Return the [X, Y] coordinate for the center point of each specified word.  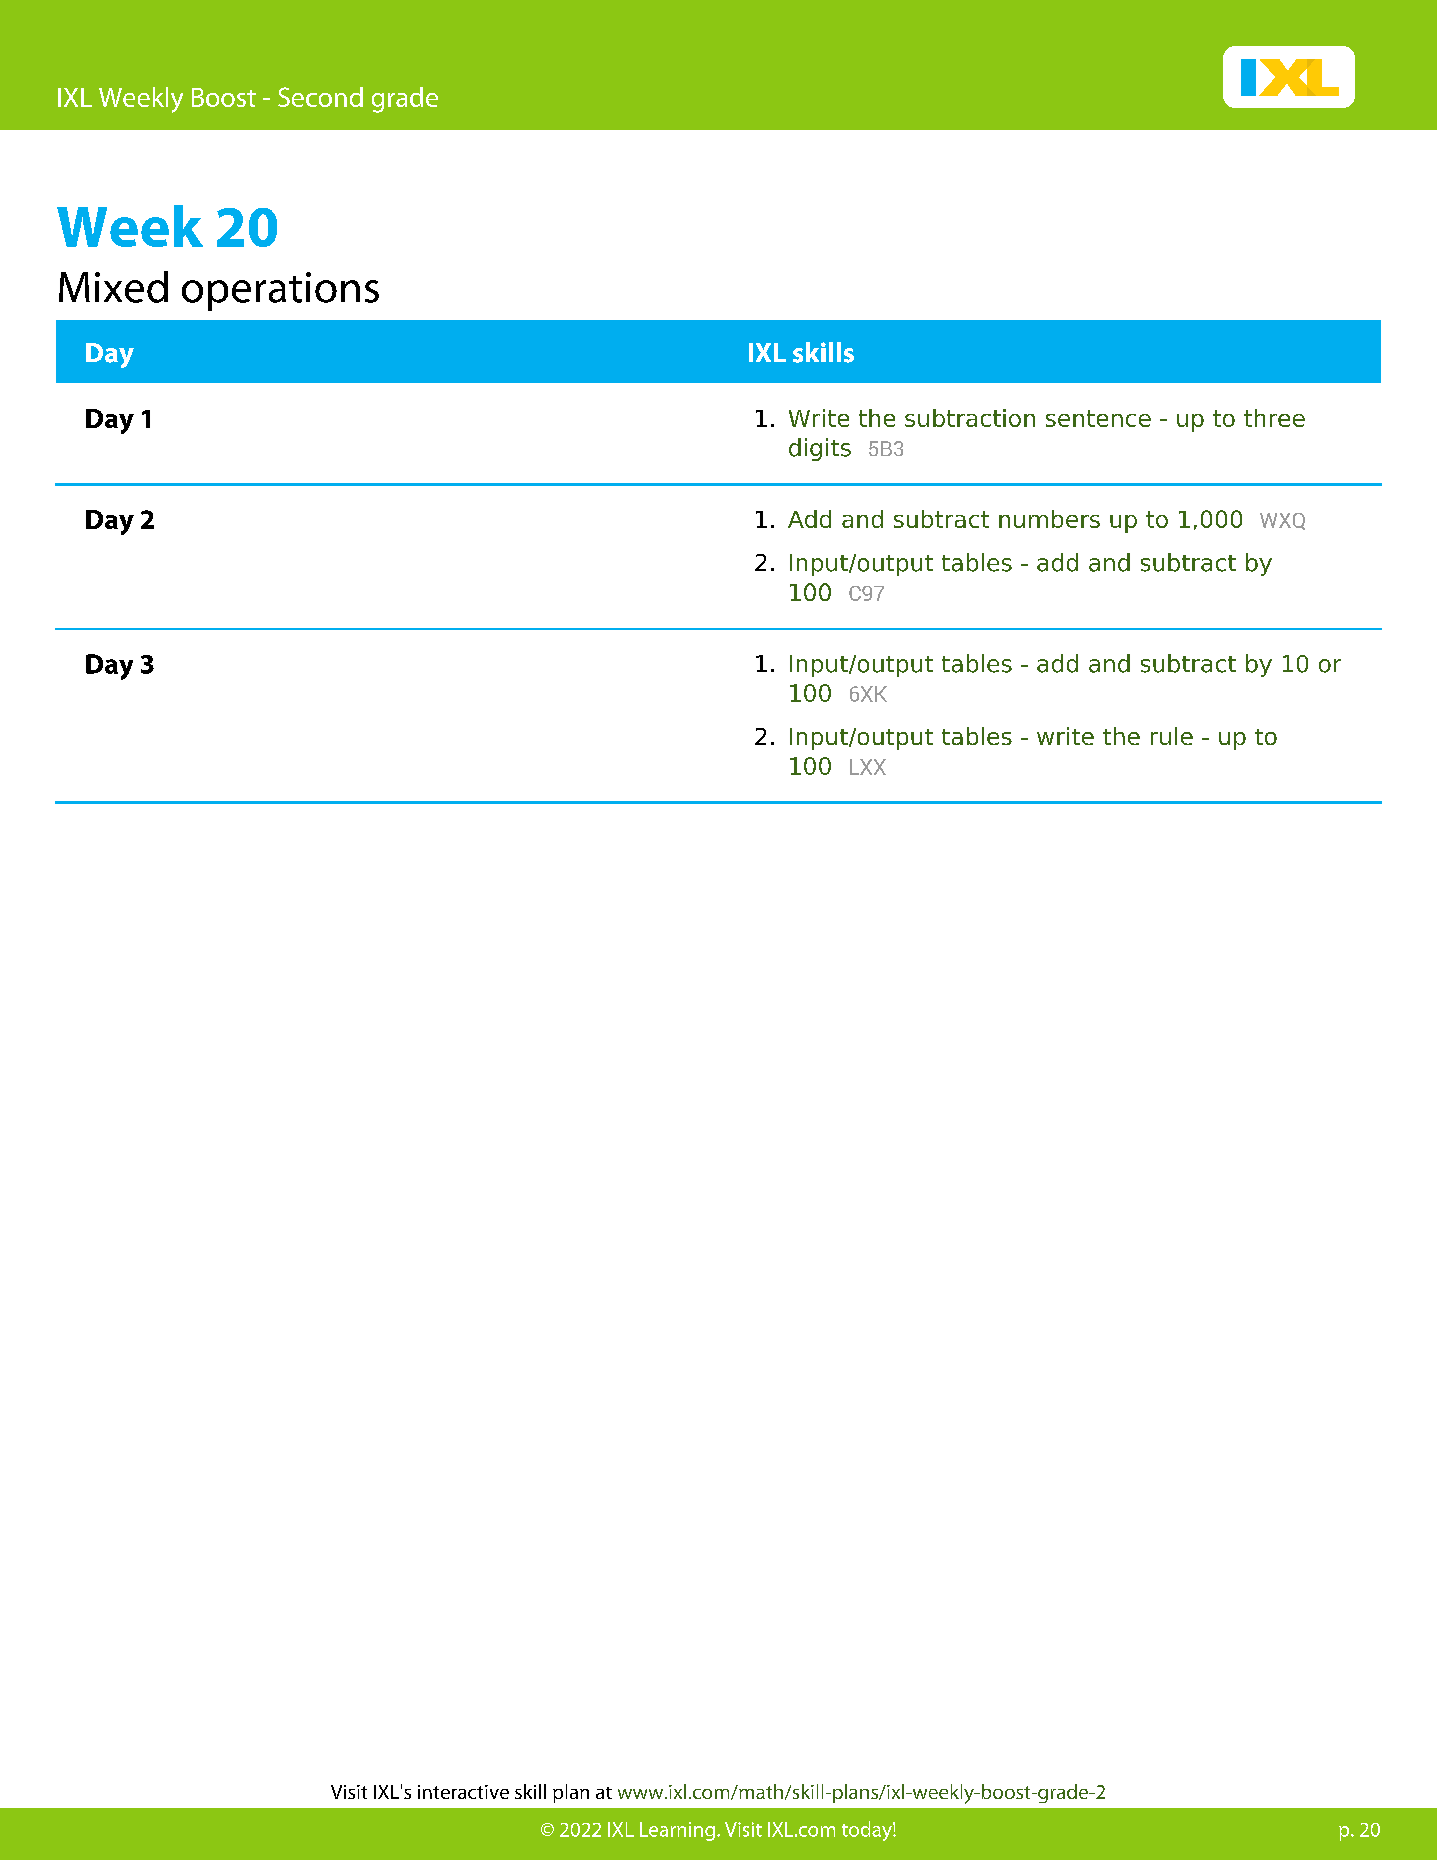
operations [280, 291]
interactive [463, 1792]
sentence [1098, 418]
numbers [1049, 519]
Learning [677, 1831]
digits [820, 449]
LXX [868, 767]
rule [1172, 736]
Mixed [113, 287]
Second [320, 97]
